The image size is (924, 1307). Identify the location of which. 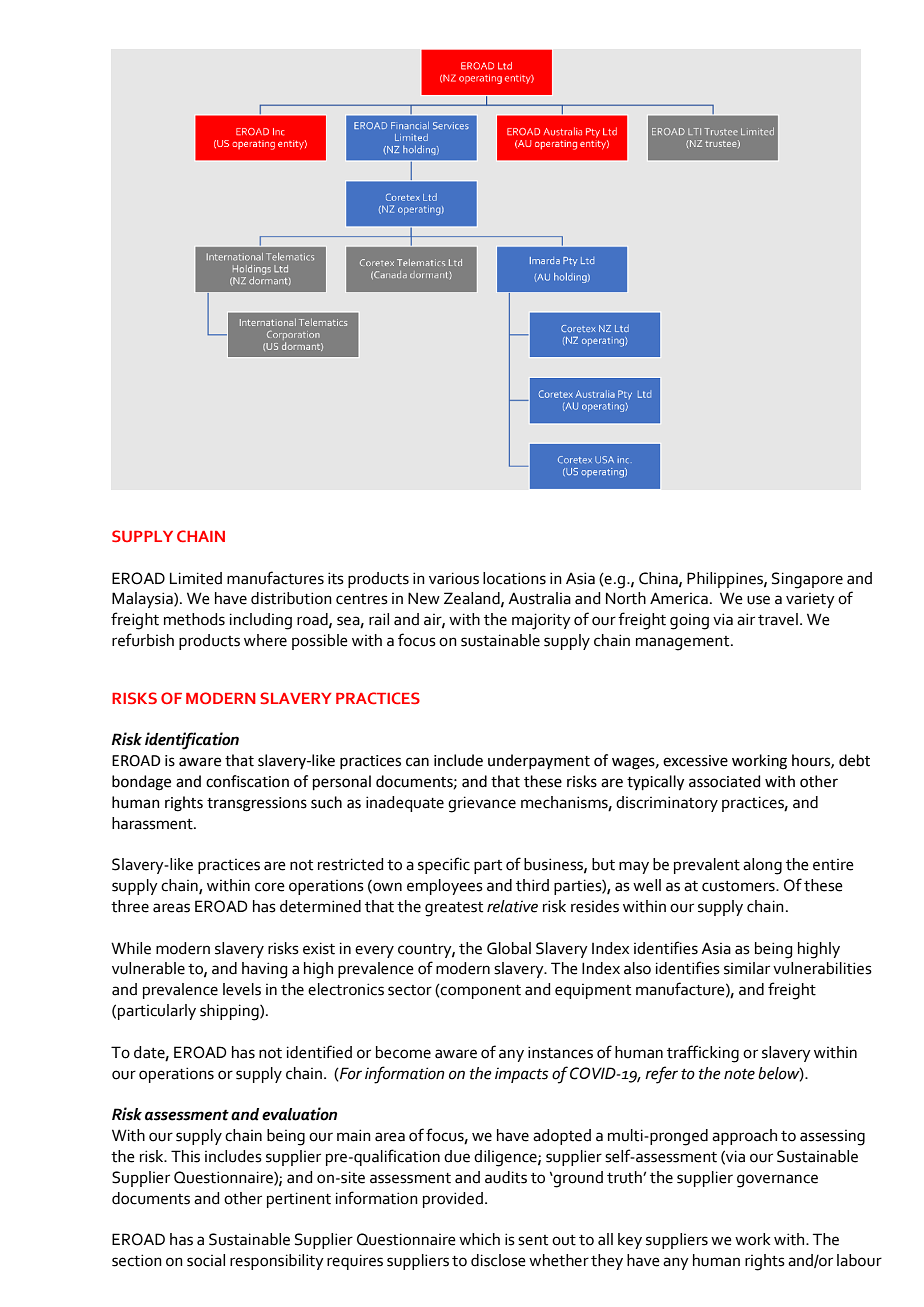
(479, 1239).
